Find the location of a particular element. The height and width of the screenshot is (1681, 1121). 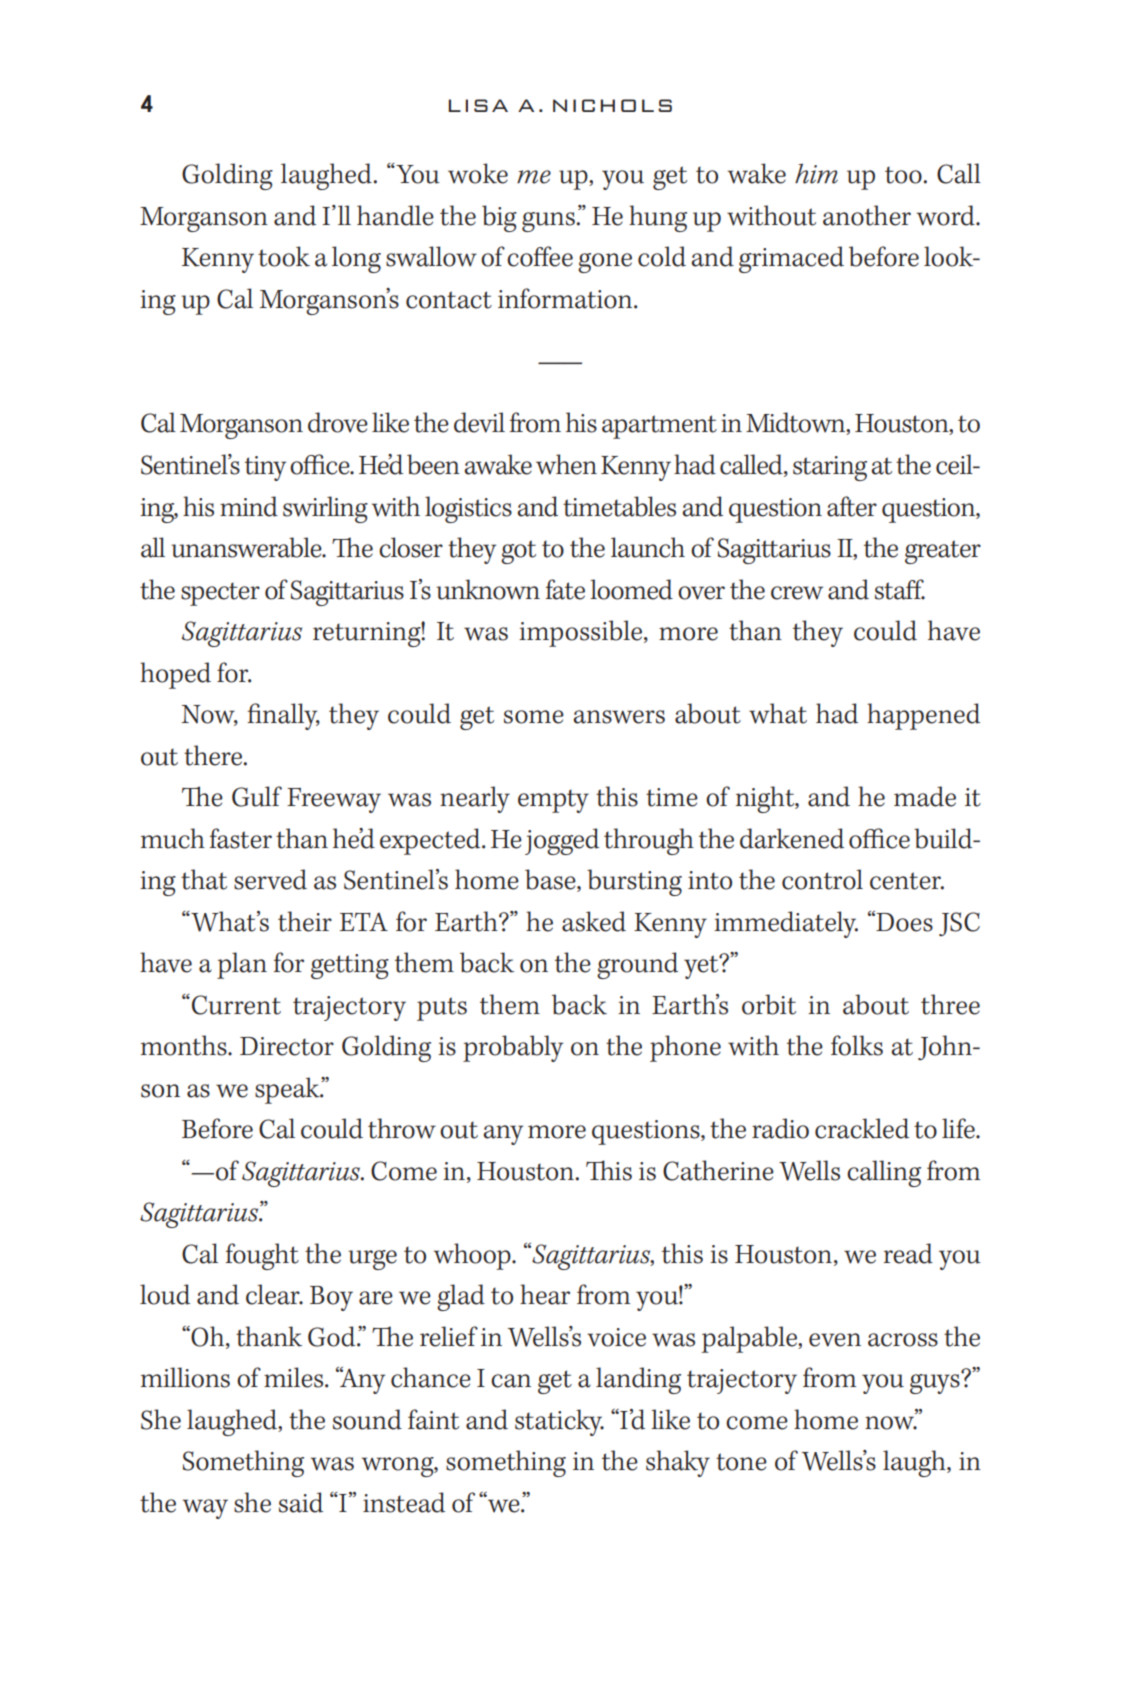

him is located at coordinates (816, 173).
